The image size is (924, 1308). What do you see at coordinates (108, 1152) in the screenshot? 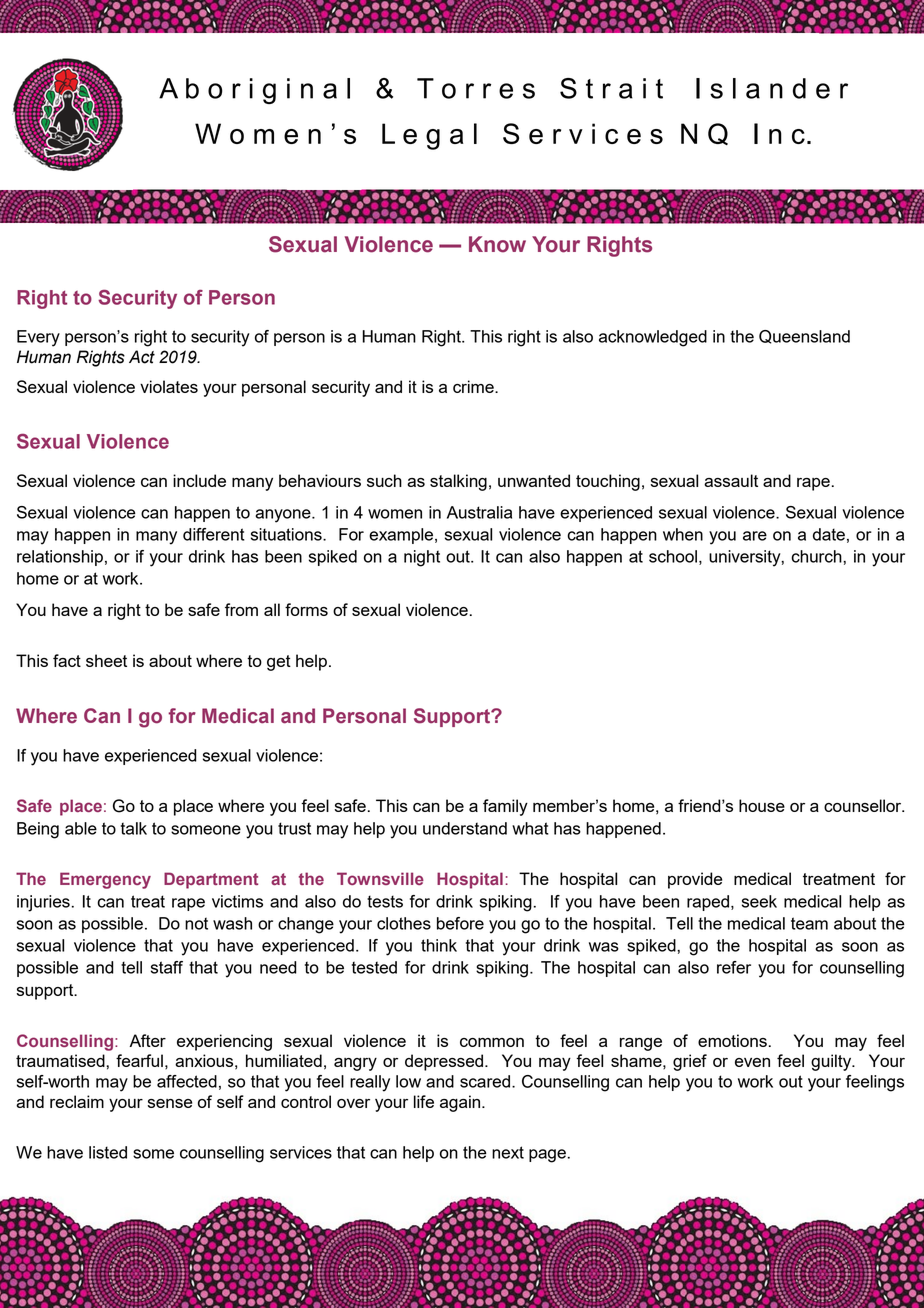
I see `listed` at bounding box center [108, 1152].
